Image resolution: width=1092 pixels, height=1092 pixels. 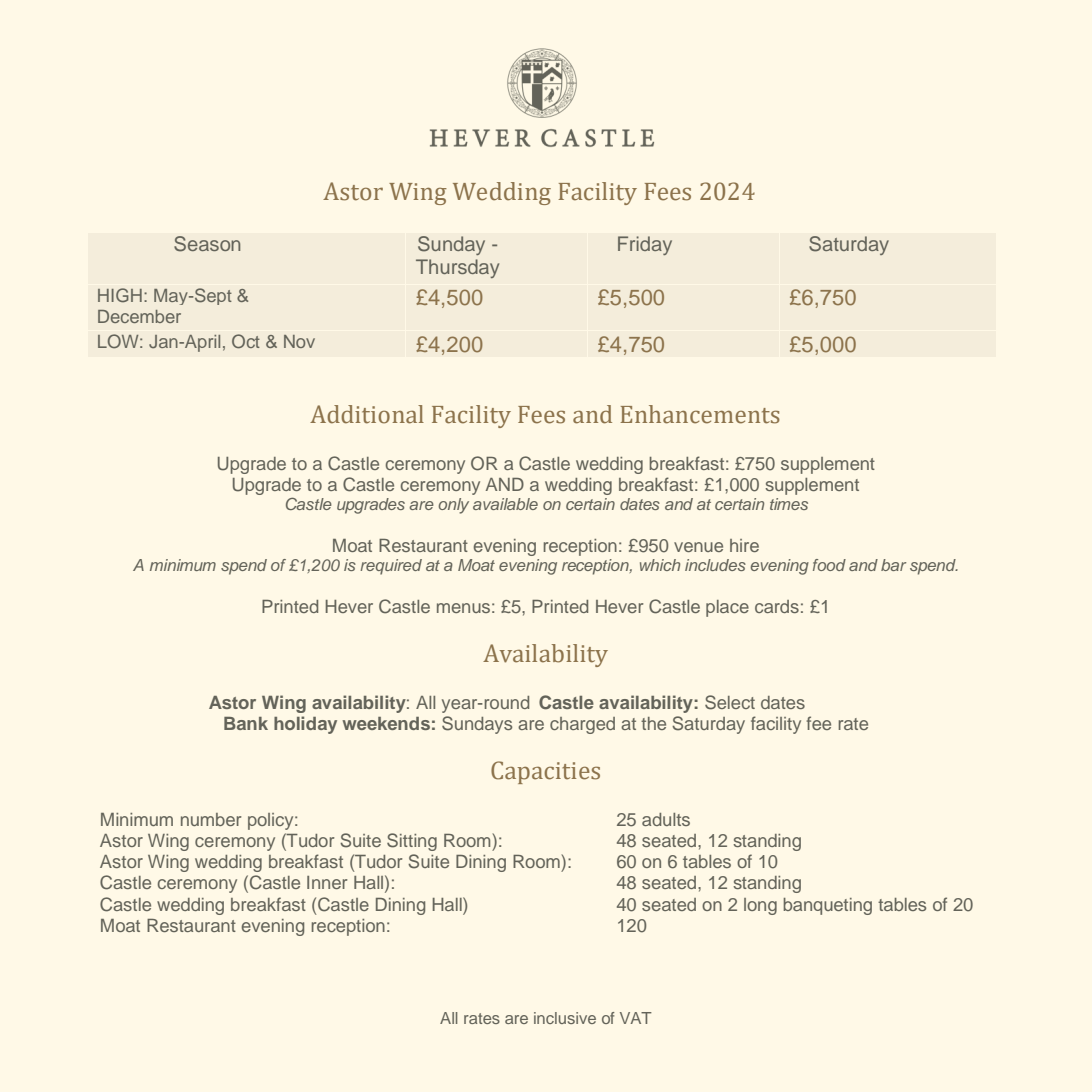 What do you see at coordinates (565, 1018) in the image?
I see `inclusive` at bounding box center [565, 1018].
